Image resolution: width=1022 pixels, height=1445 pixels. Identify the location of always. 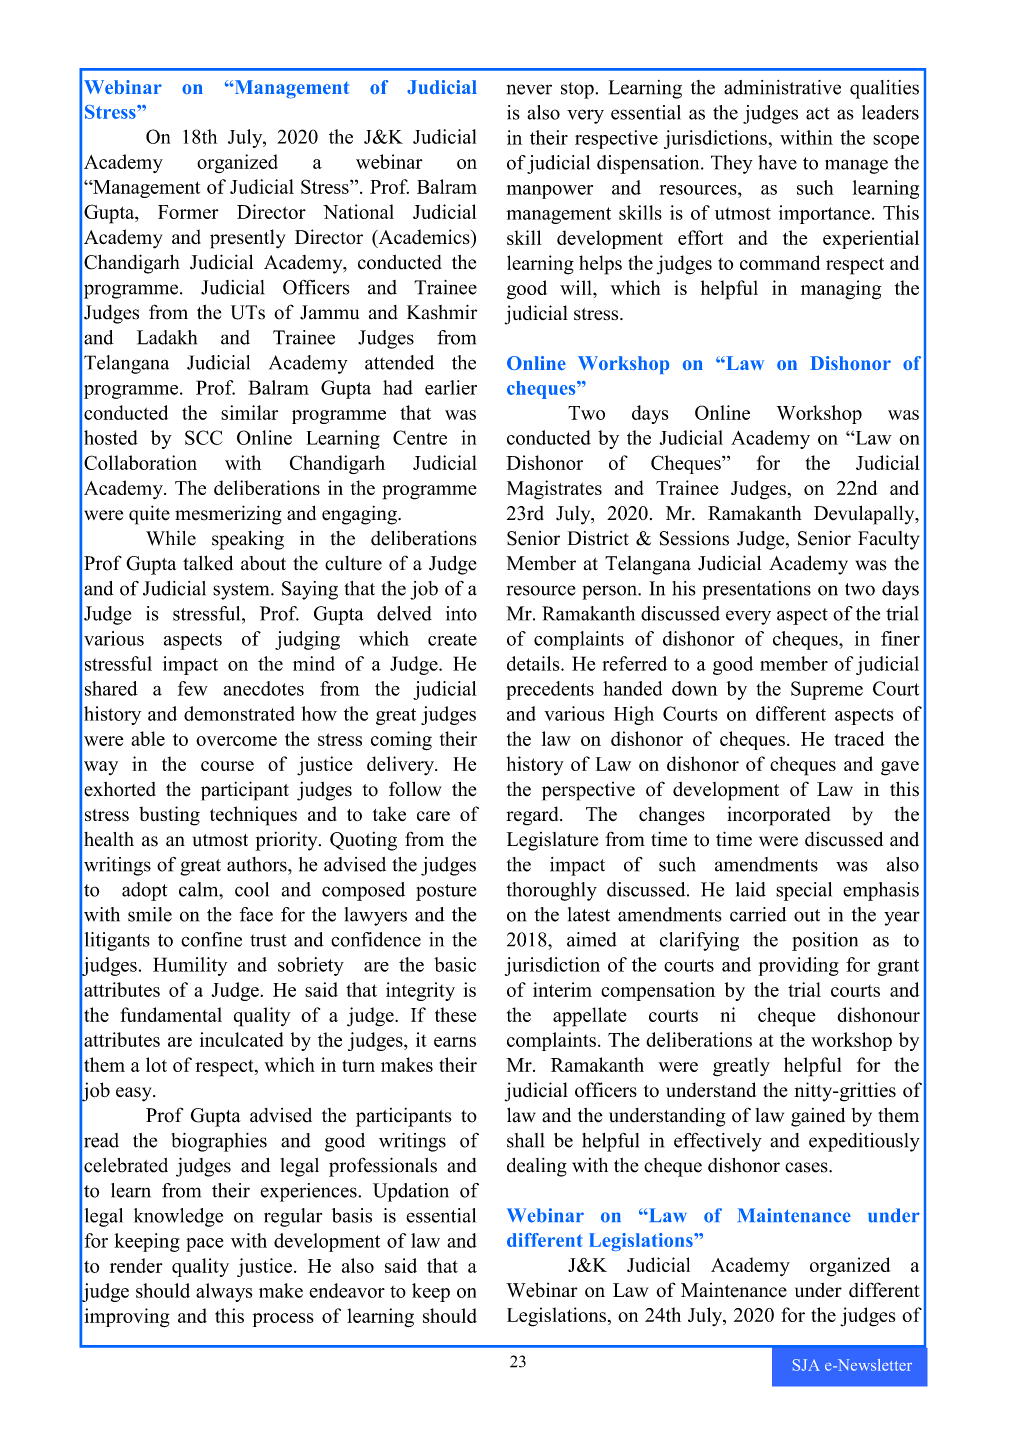
(224, 1292).
